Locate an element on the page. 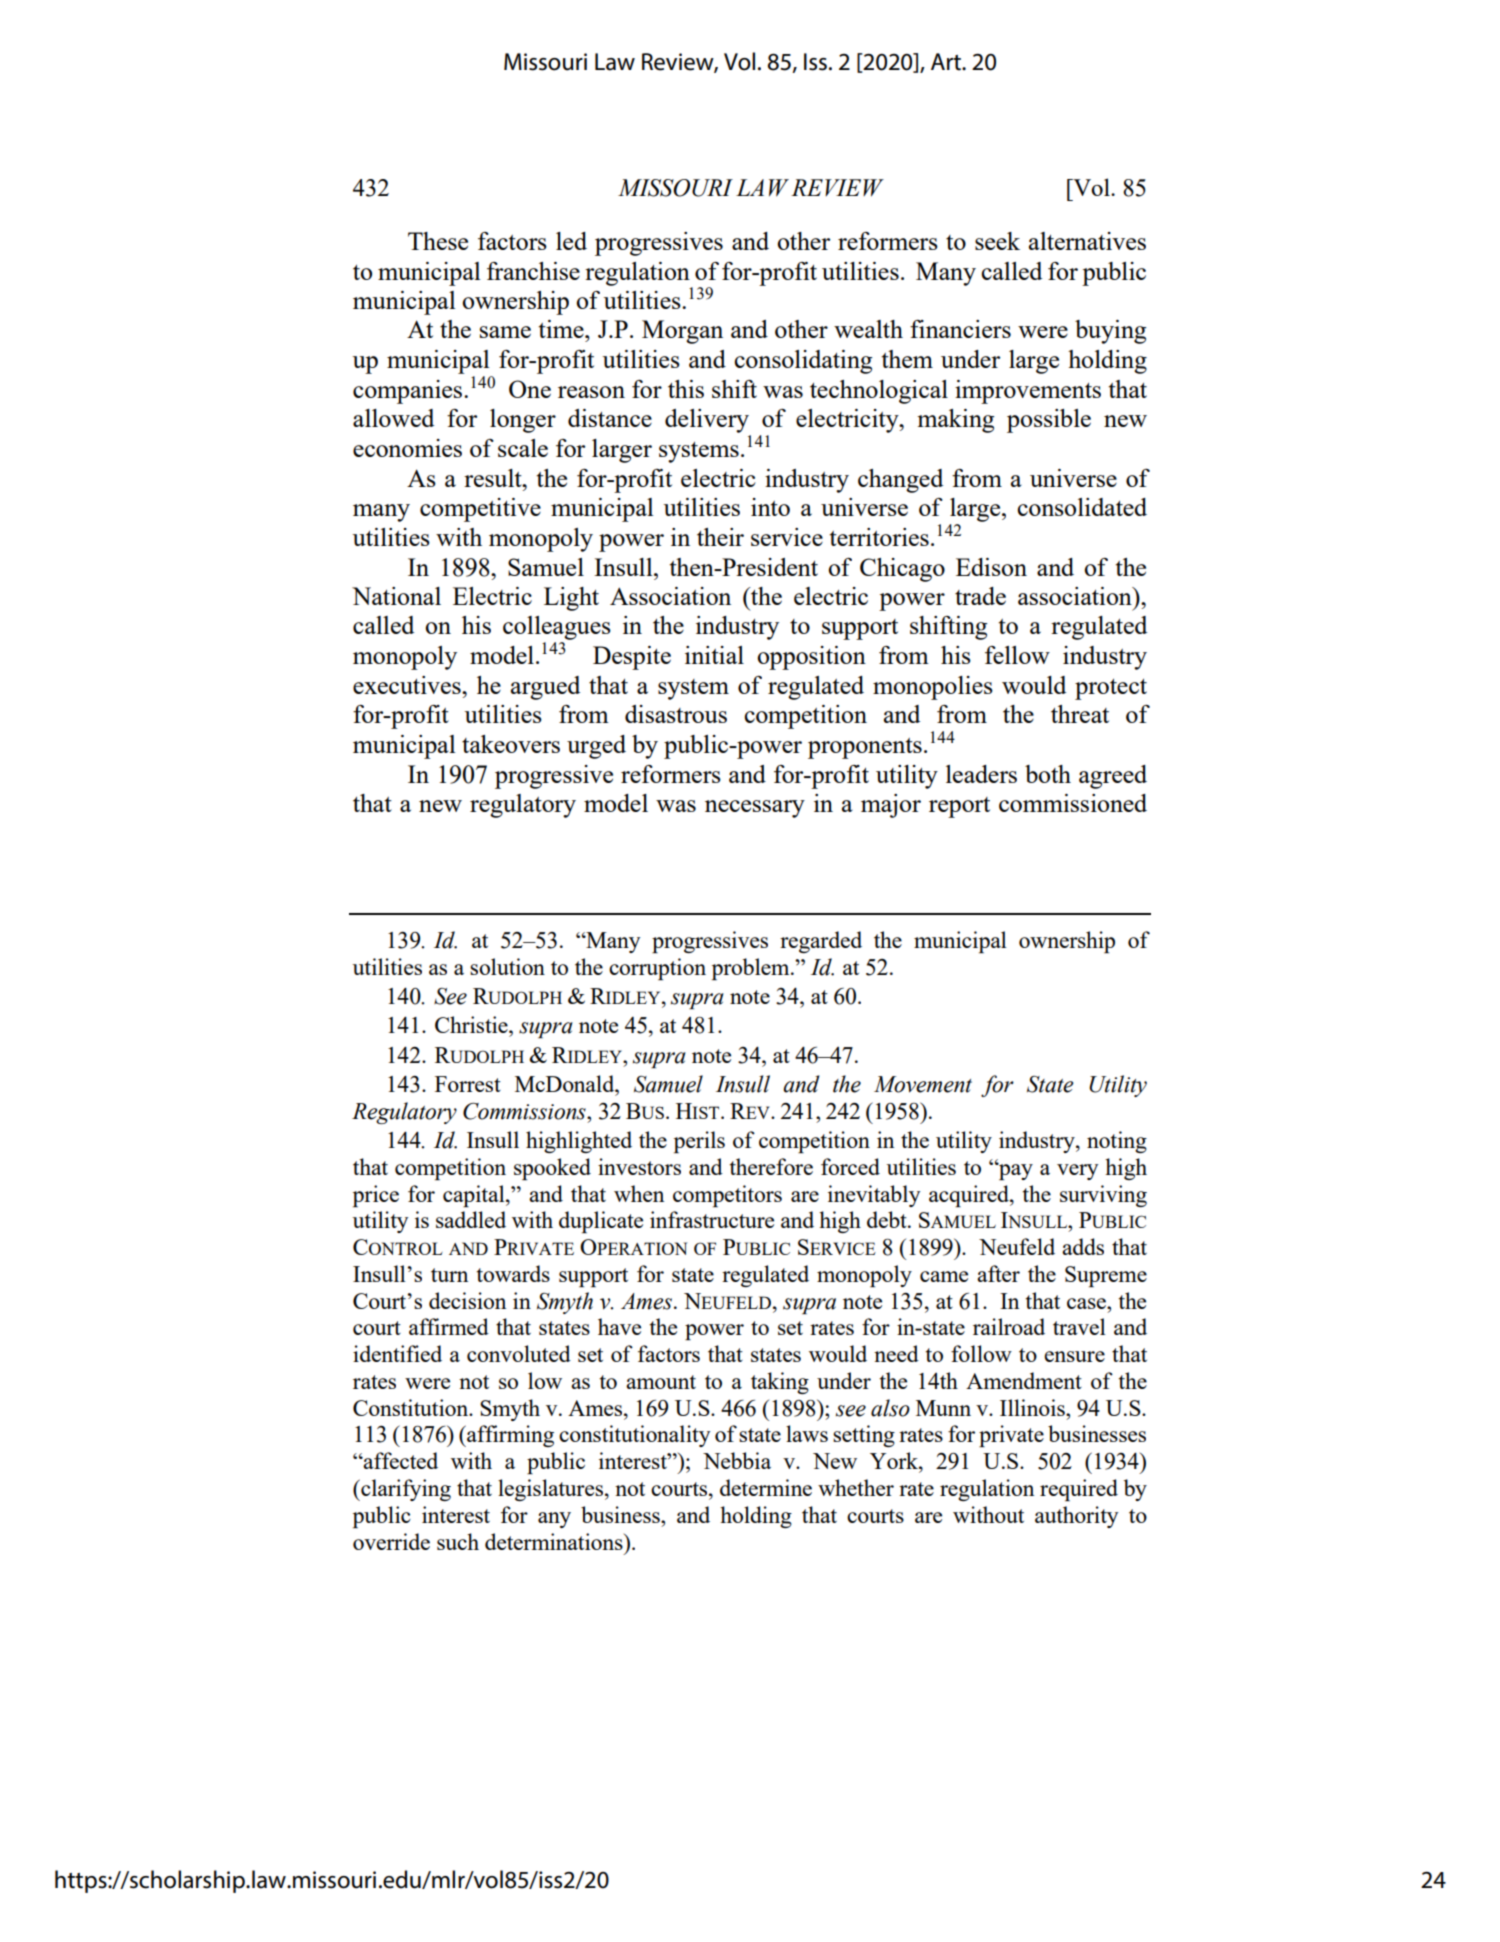 The image size is (1500, 1942). both is located at coordinates (1048, 774).
